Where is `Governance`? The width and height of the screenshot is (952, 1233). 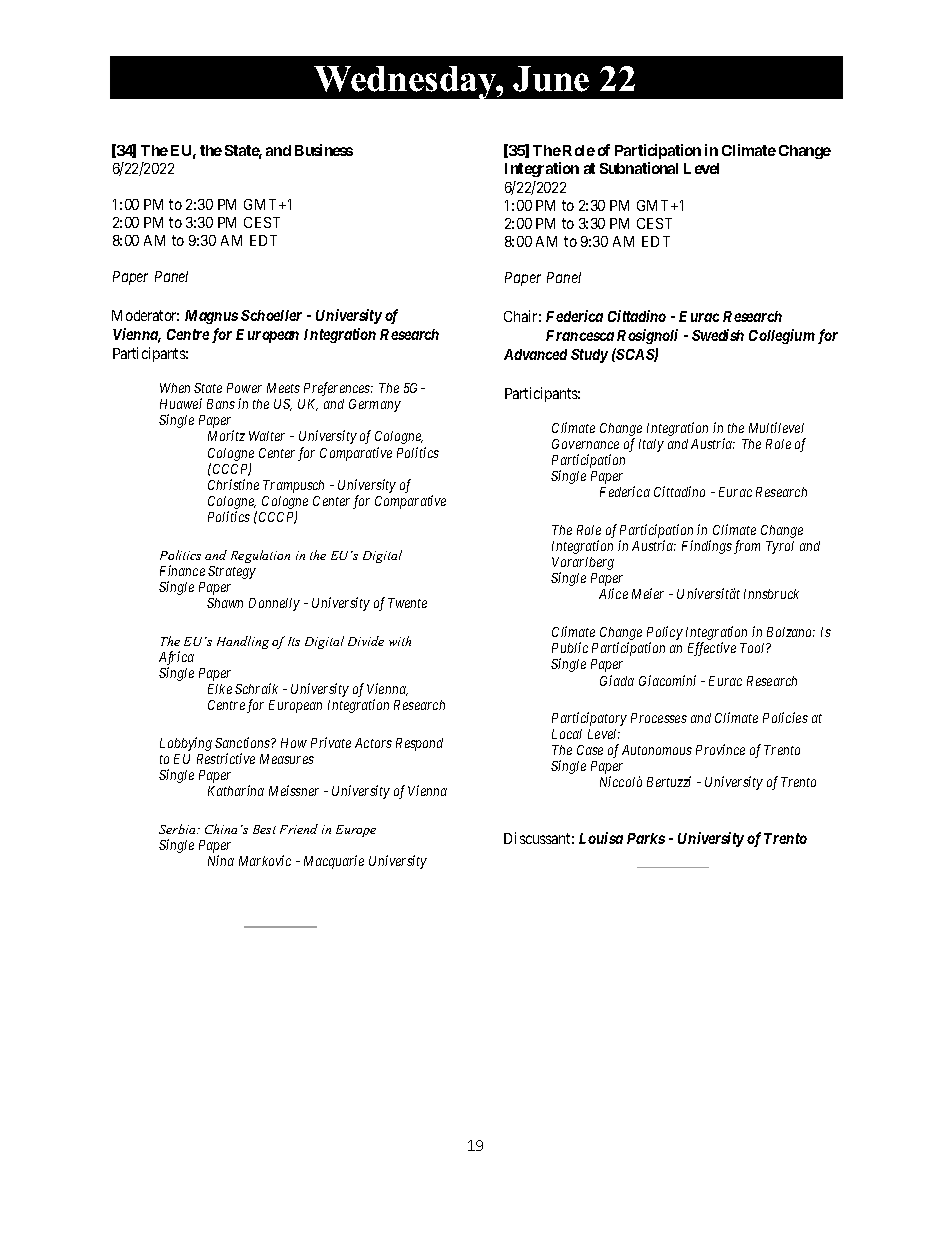
Governance is located at coordinates (585, 444).
